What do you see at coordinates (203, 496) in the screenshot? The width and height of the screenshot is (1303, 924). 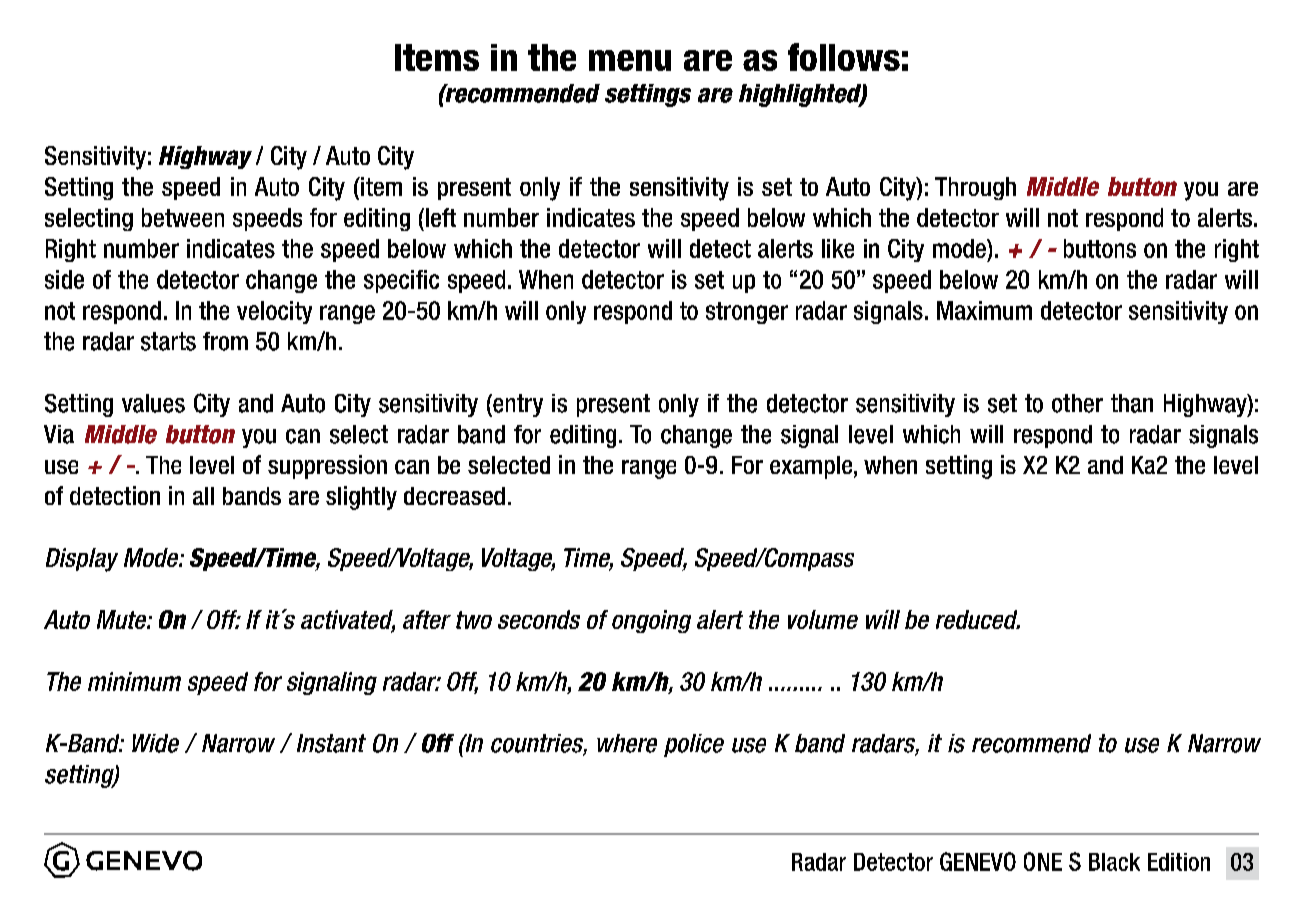 I see `all` at bounding box center [203, 496].
